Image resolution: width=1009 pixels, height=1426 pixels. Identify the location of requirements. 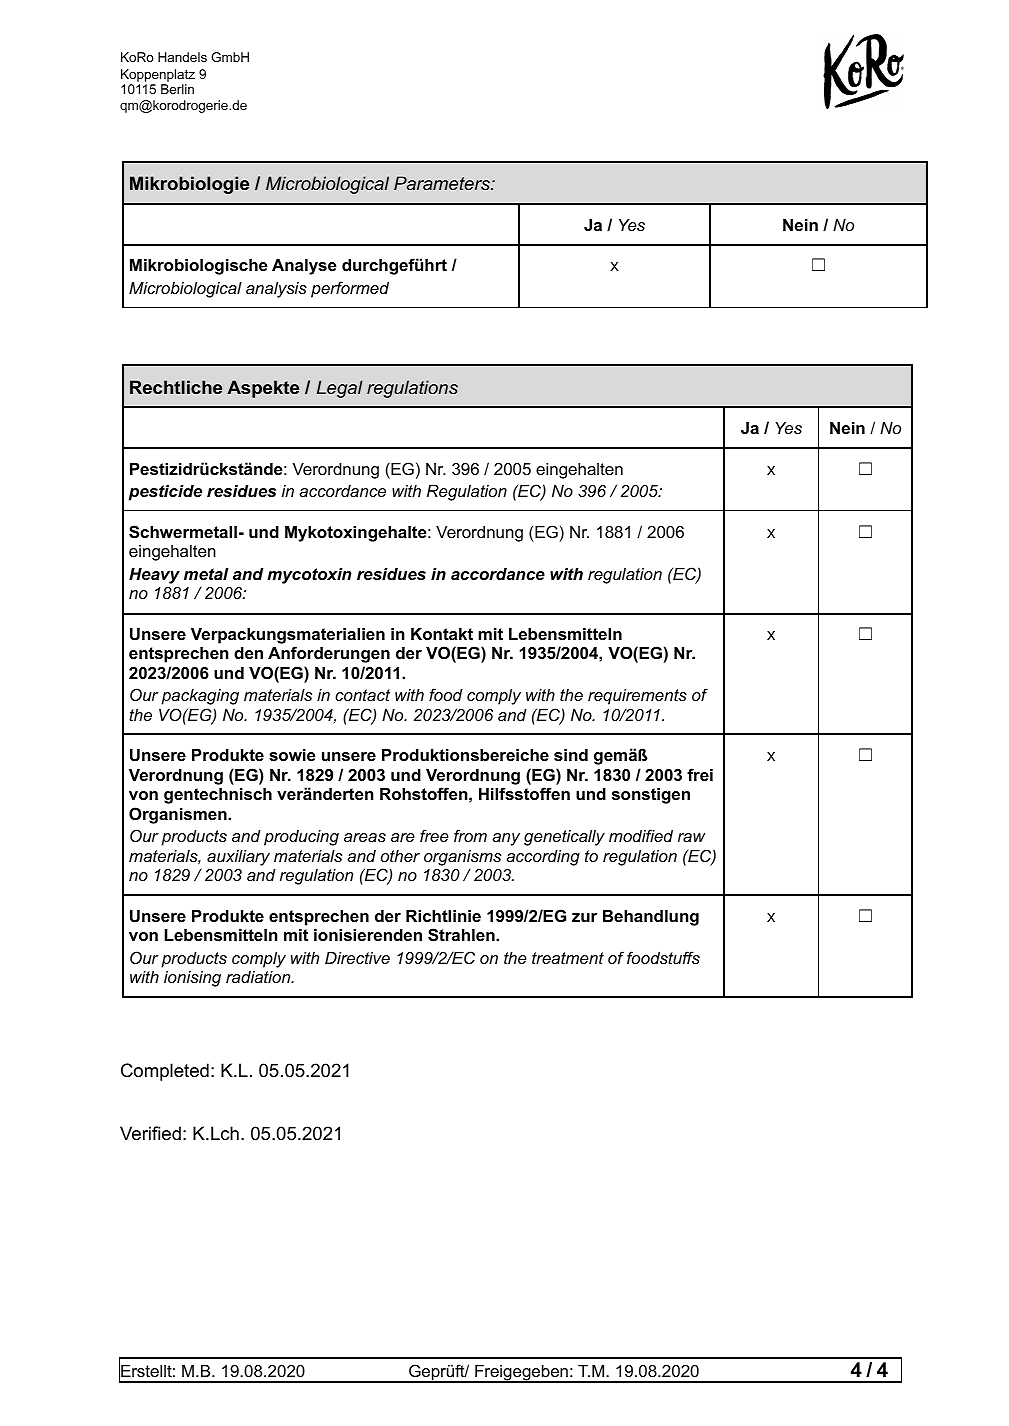
(637, 697).
